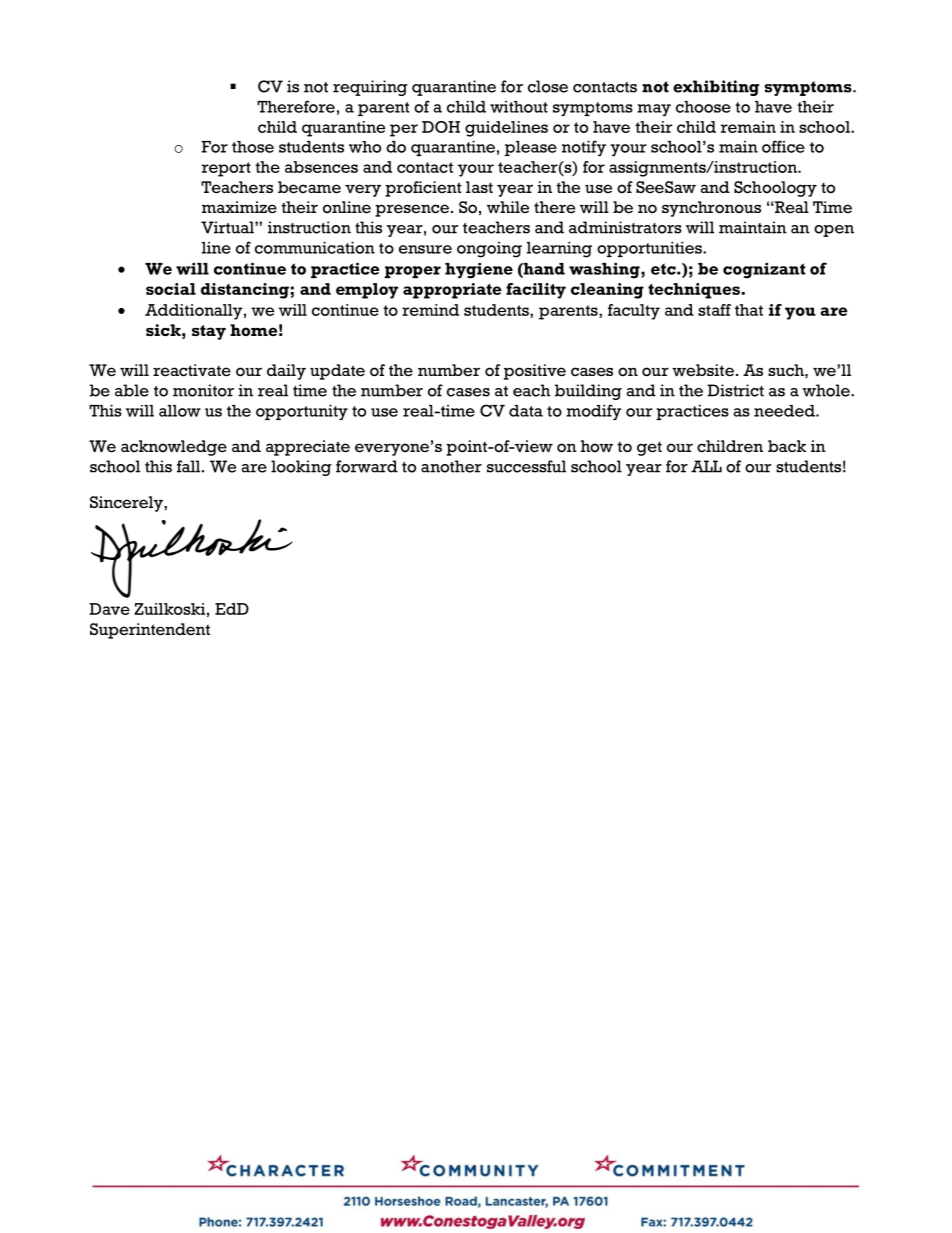  What do you see at coordinates (180, 411) in the screenshot?
I see `allow` at bounding box center [180, 411].
